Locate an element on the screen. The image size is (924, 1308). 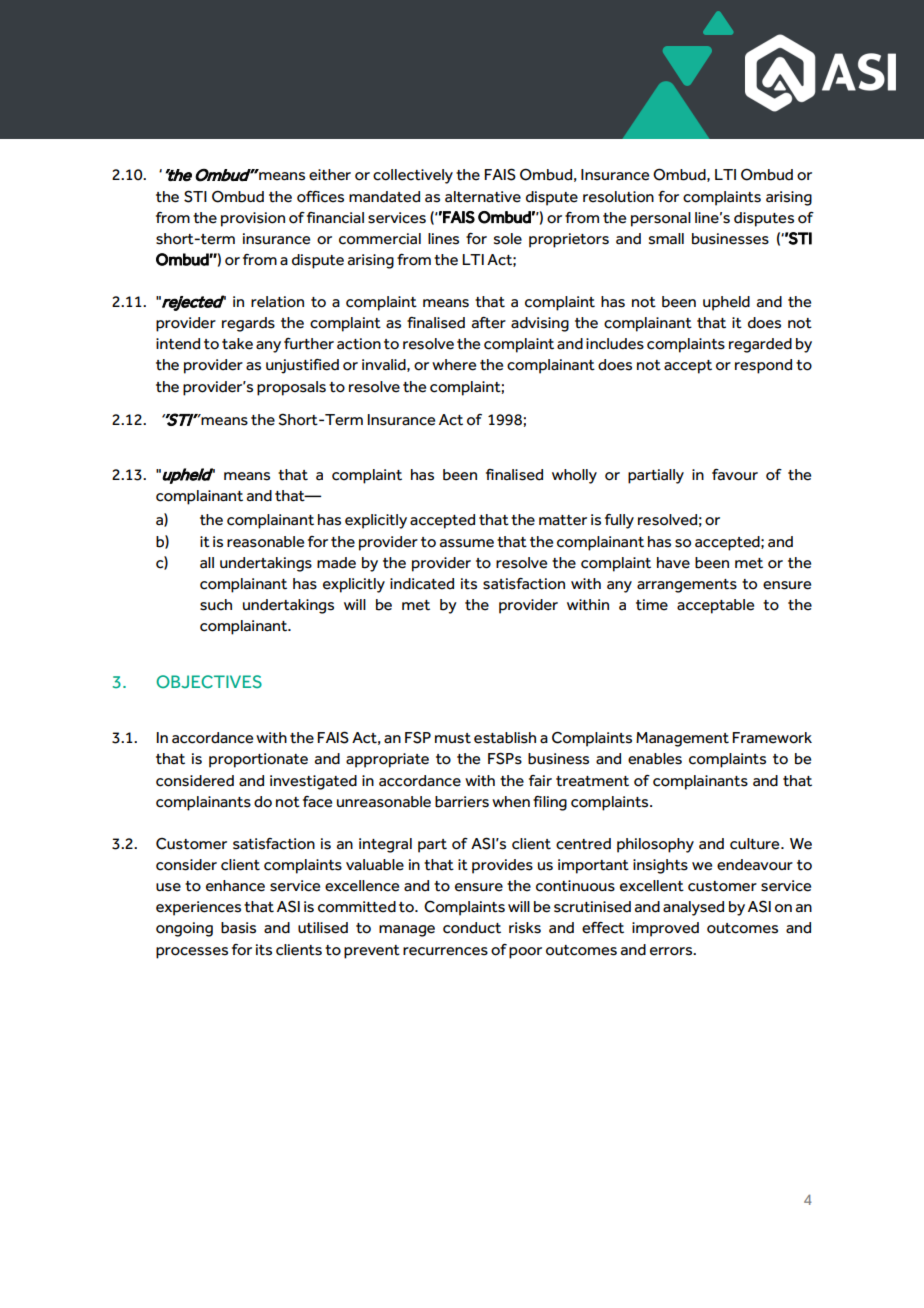
personal is located at coordinates (661, 219).
